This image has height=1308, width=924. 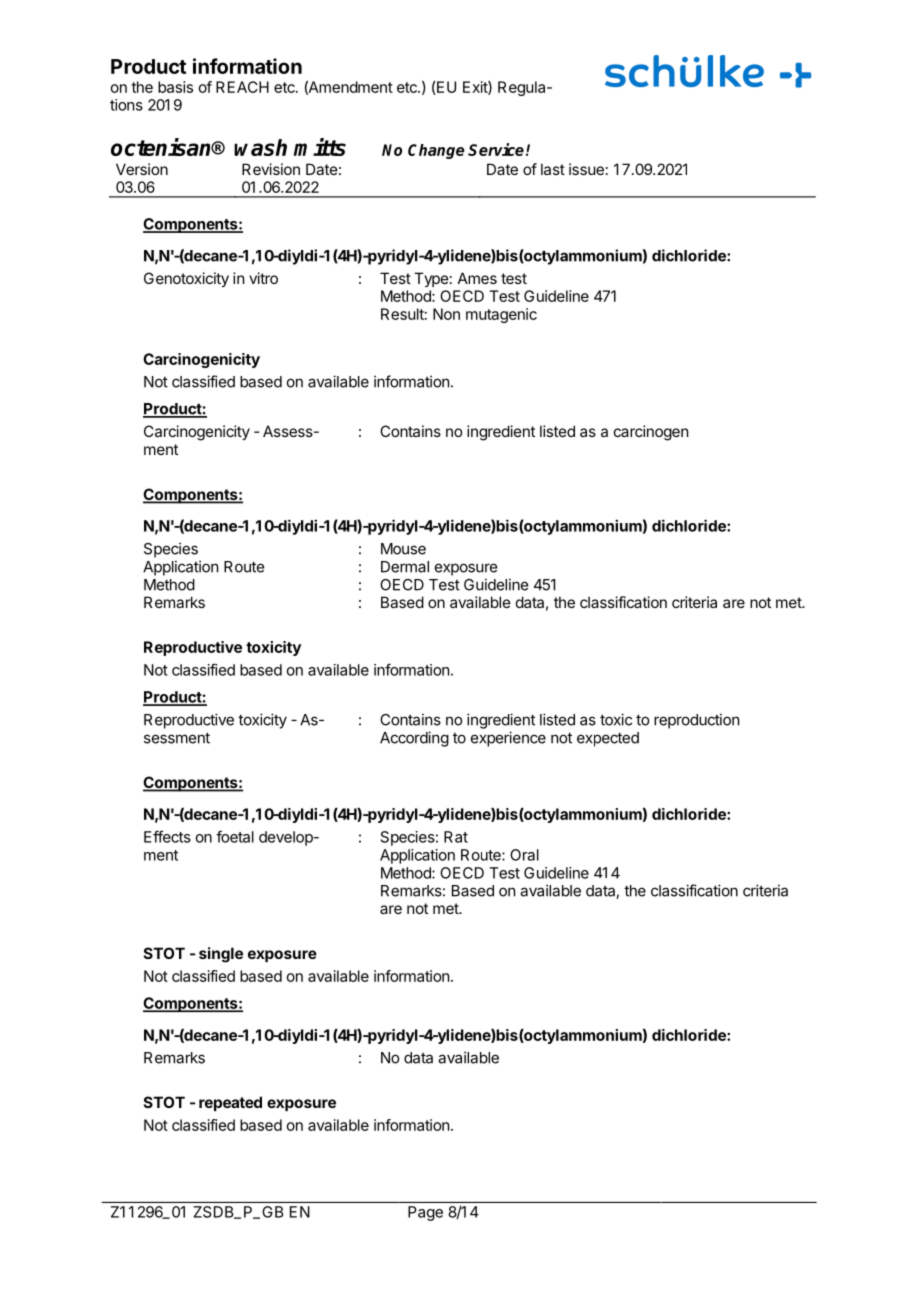 What do you see at coordinates (425, 1213) in the image?
I see `Page` at bounding box center [425, 1213].
